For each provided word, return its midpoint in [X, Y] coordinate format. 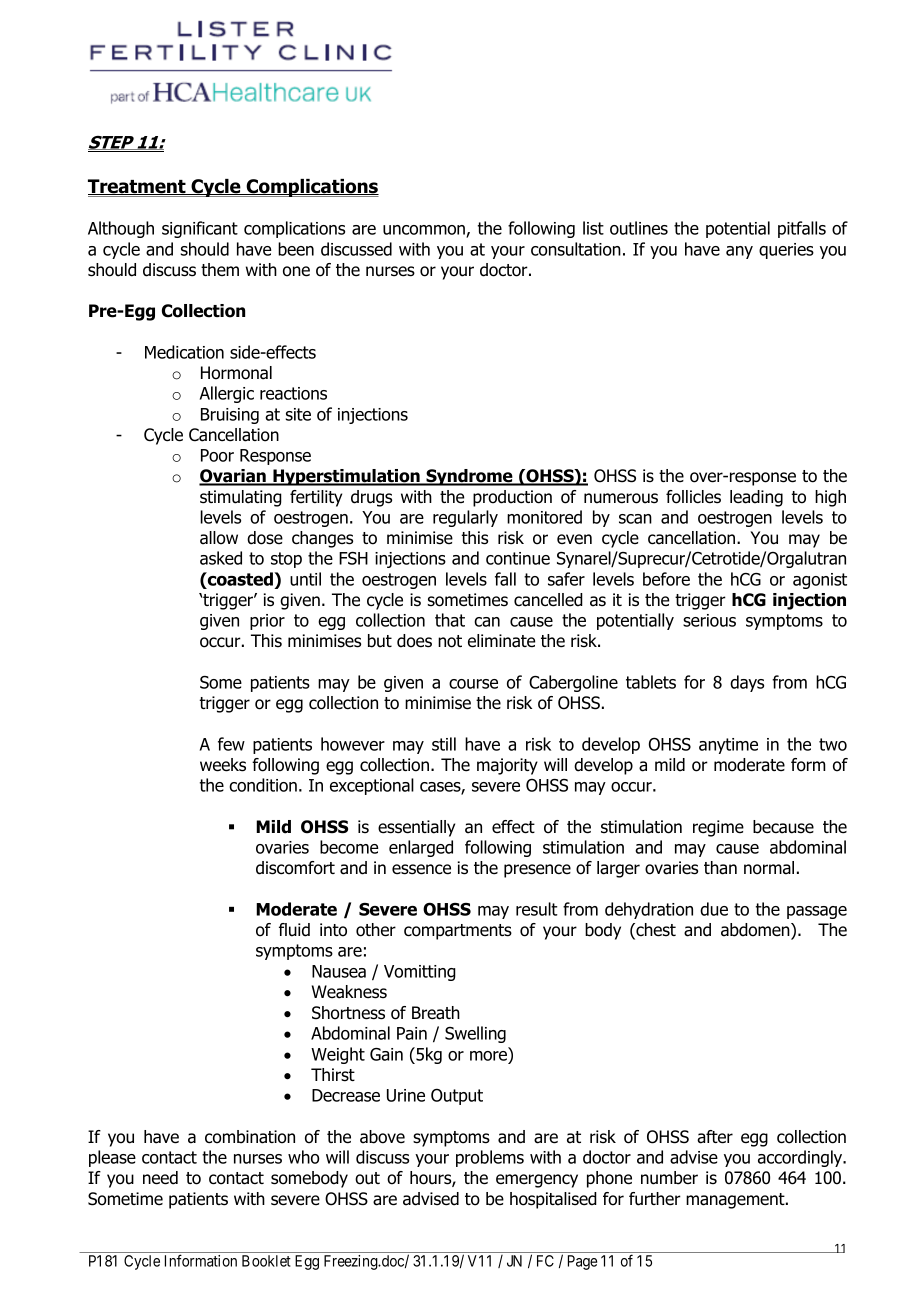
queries [786, 251]
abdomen [756, 931]
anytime [728, 746]
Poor [217, 455]
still [444, 744]
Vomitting [420, 973]
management [736, 1201]
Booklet [266, 1261]
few [231, 744]
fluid [294, 930]
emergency [537, 1181]
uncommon [425, 231]
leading [756, 498]
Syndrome [469, 477]
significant [200, 229]
